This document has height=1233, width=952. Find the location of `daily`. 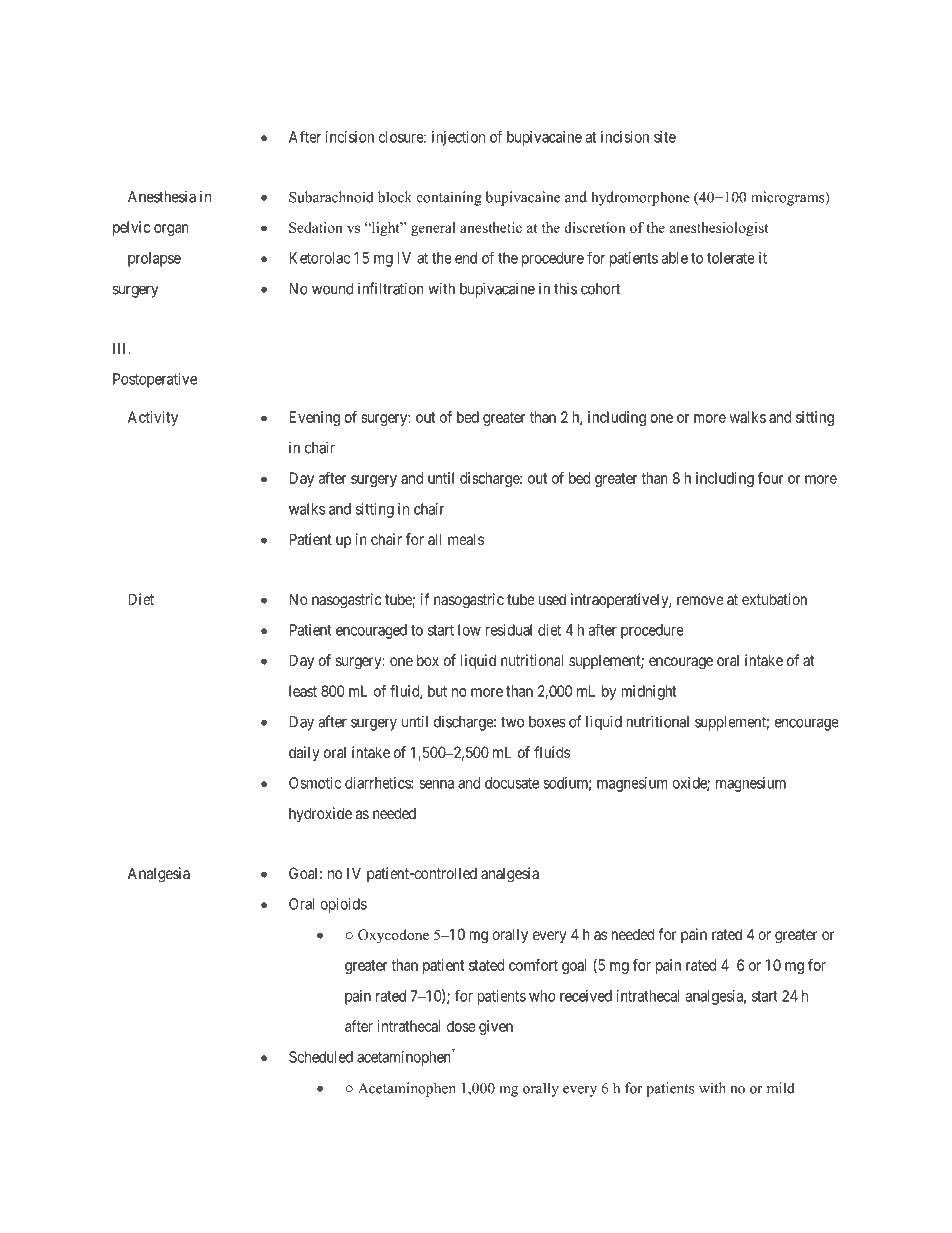

daily is located at coordinates (304, 753).
